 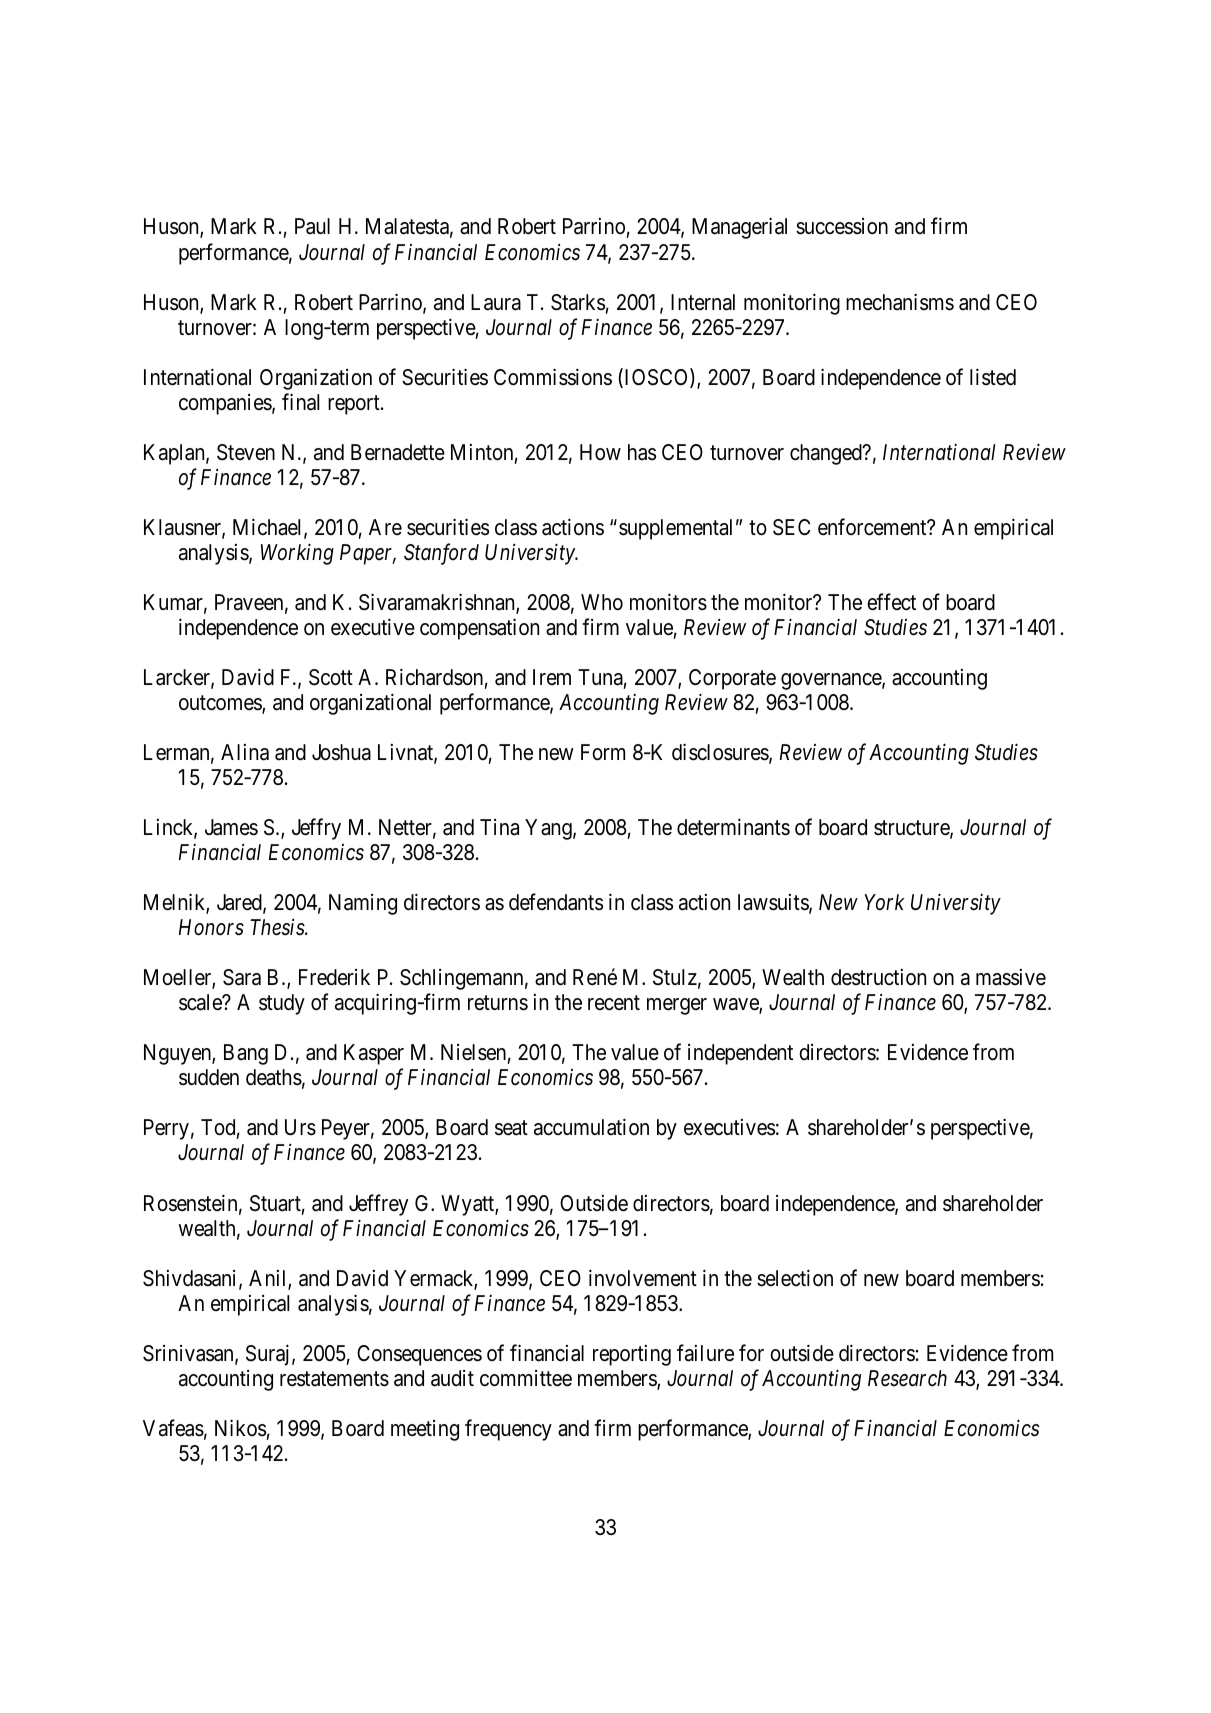 I want to click on Paul, so click(x=312, y=226).
